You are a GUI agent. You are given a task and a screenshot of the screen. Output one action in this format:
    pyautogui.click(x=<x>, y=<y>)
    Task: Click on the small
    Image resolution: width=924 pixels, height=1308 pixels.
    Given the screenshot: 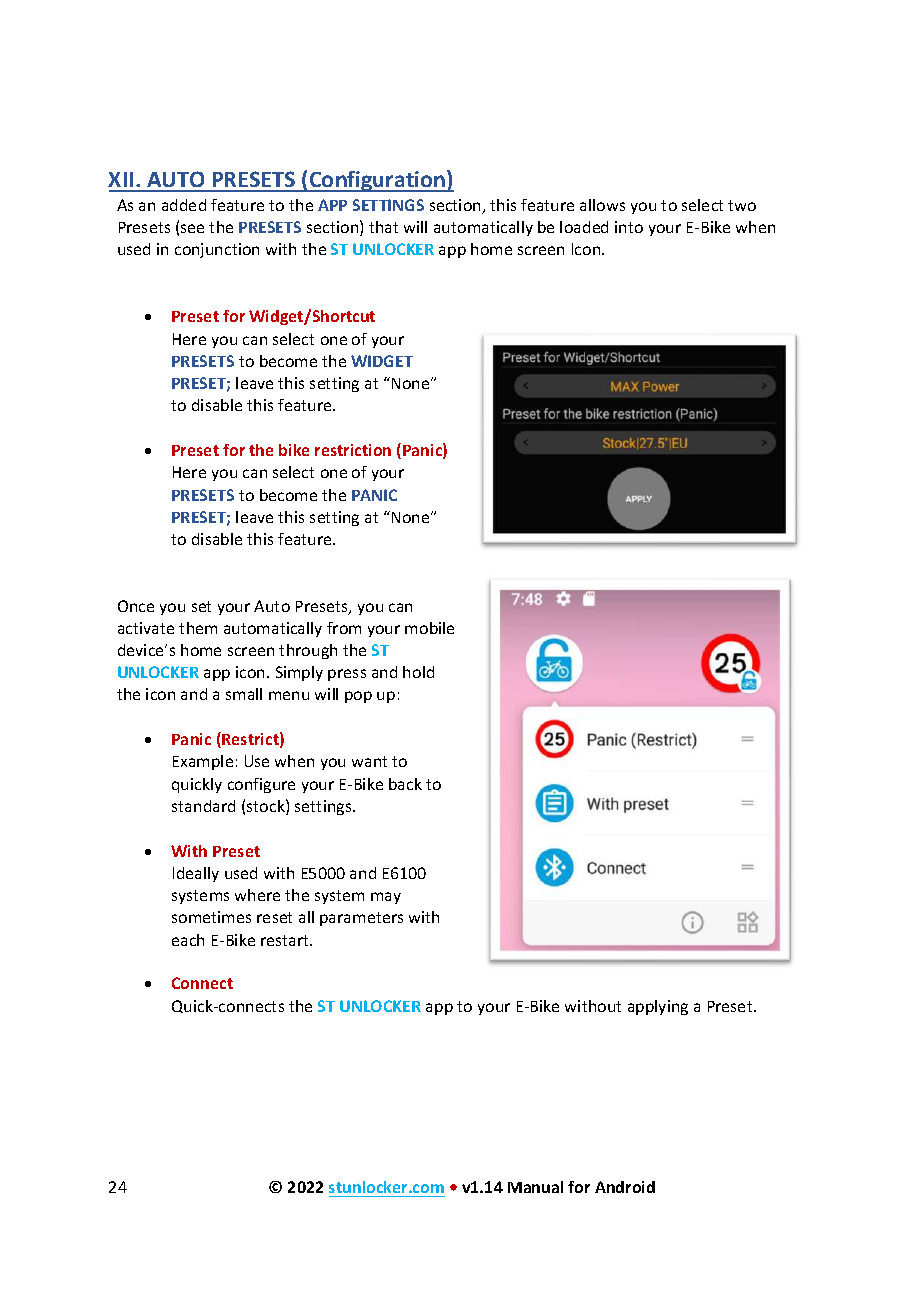 What is the action you would take?
    pyautogui.click(x=244, y=694)
